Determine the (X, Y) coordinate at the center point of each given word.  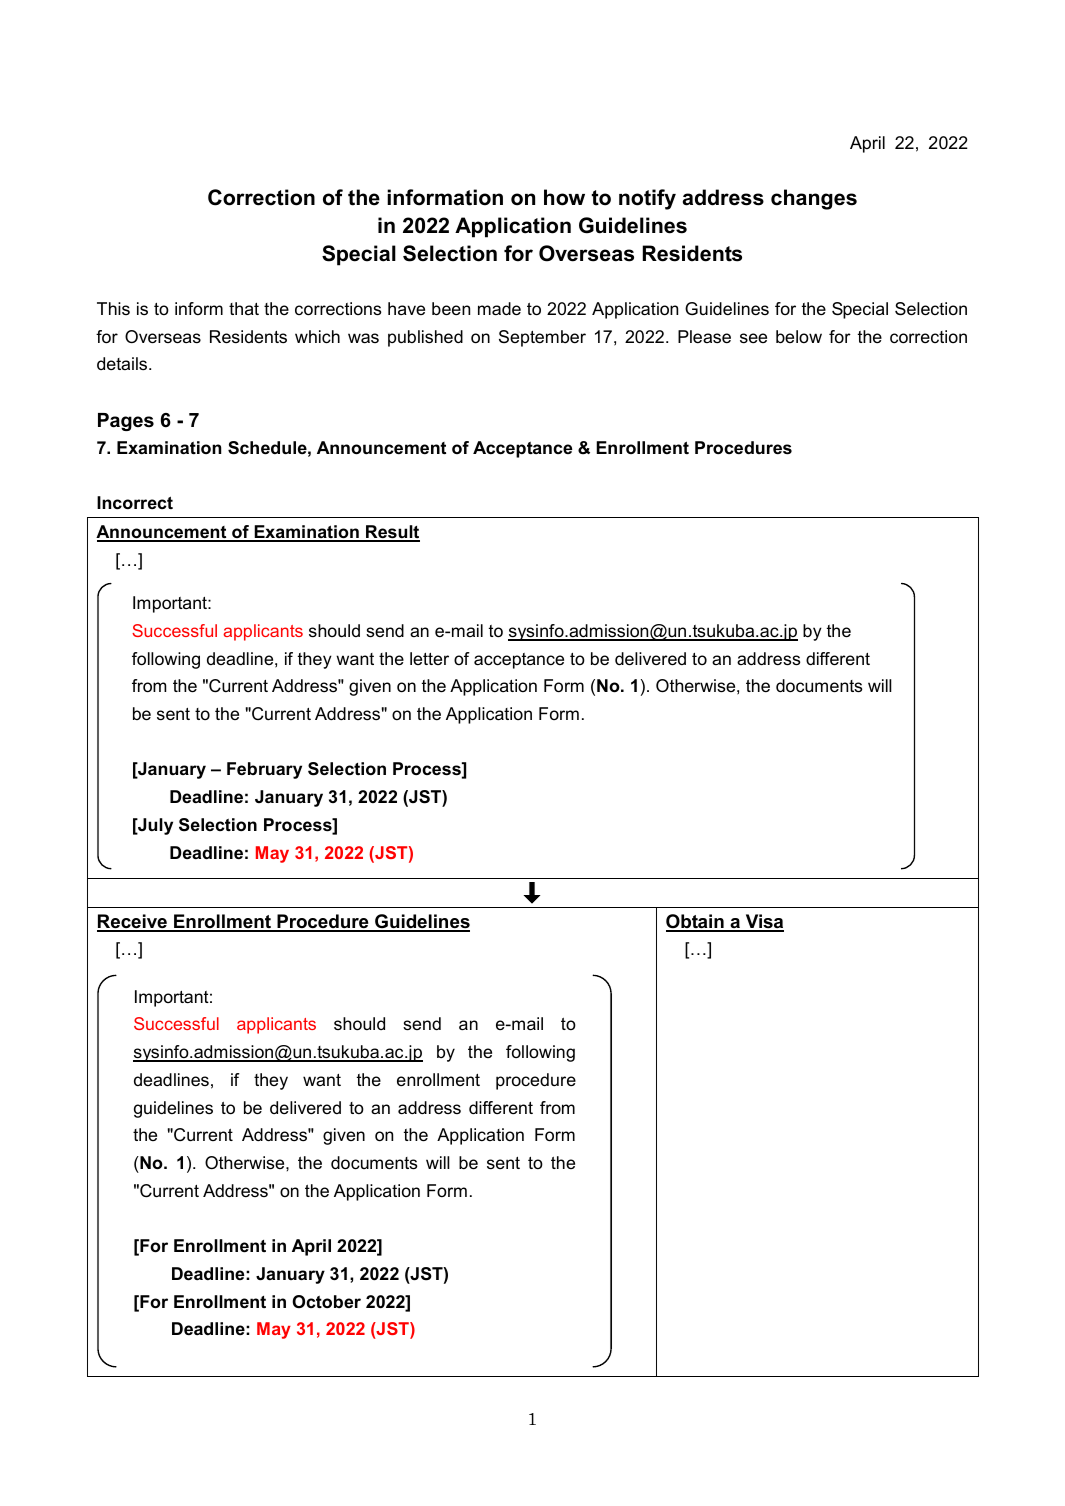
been (451, 309)
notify (647, 199)
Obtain (696, 922)
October (326, 1301)
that (244, 308)
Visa (763, 922)
